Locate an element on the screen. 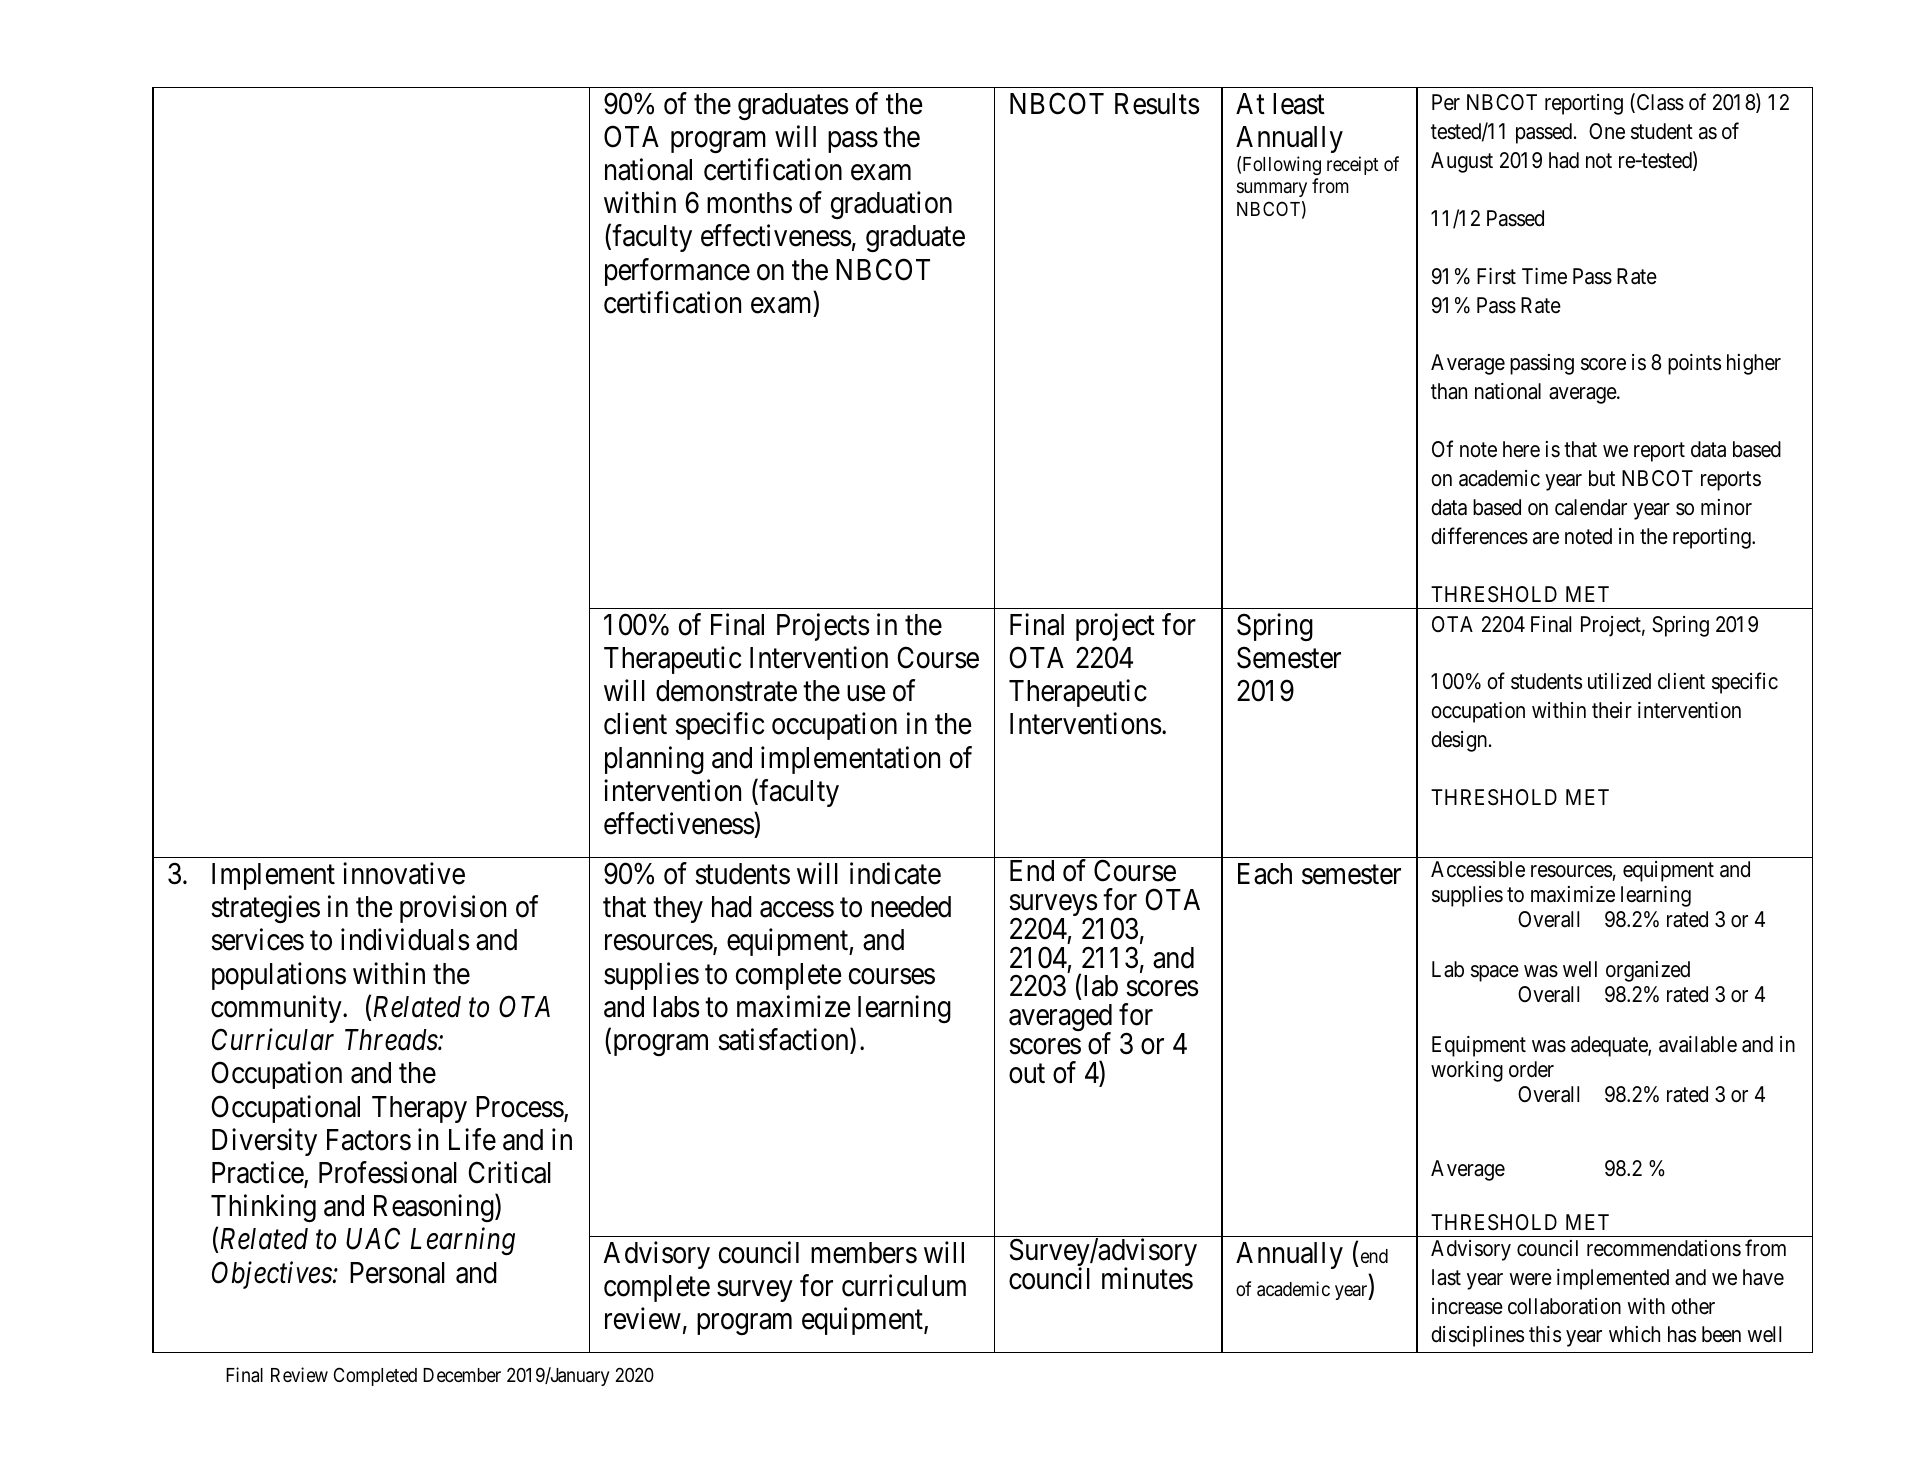 Image resolution: width=1906 pixels, height=1473 pixels. curriculum is located at coordinates (904, 1285).
